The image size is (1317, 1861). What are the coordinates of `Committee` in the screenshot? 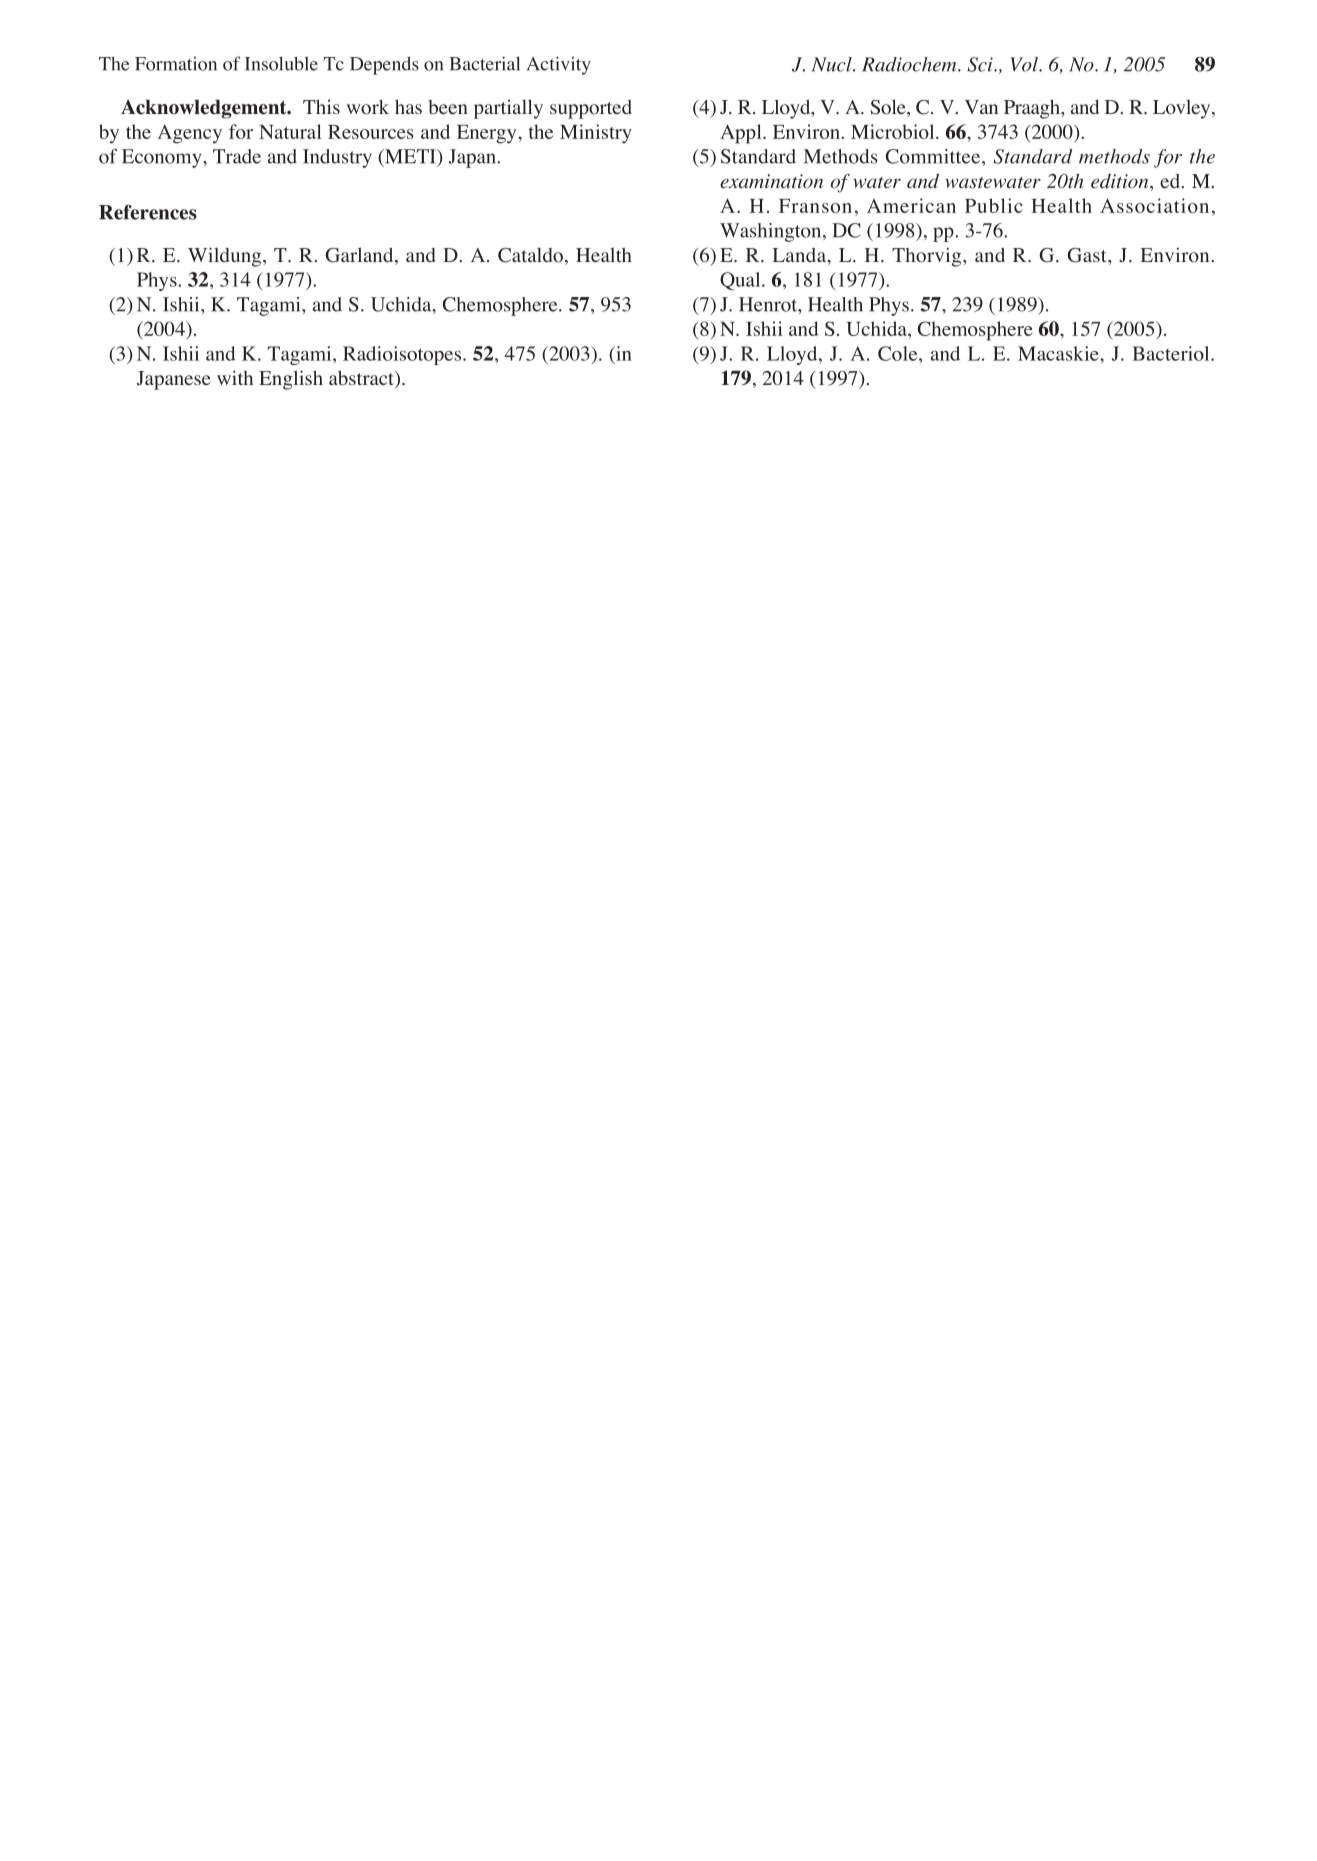 It's located at (933, 156).
